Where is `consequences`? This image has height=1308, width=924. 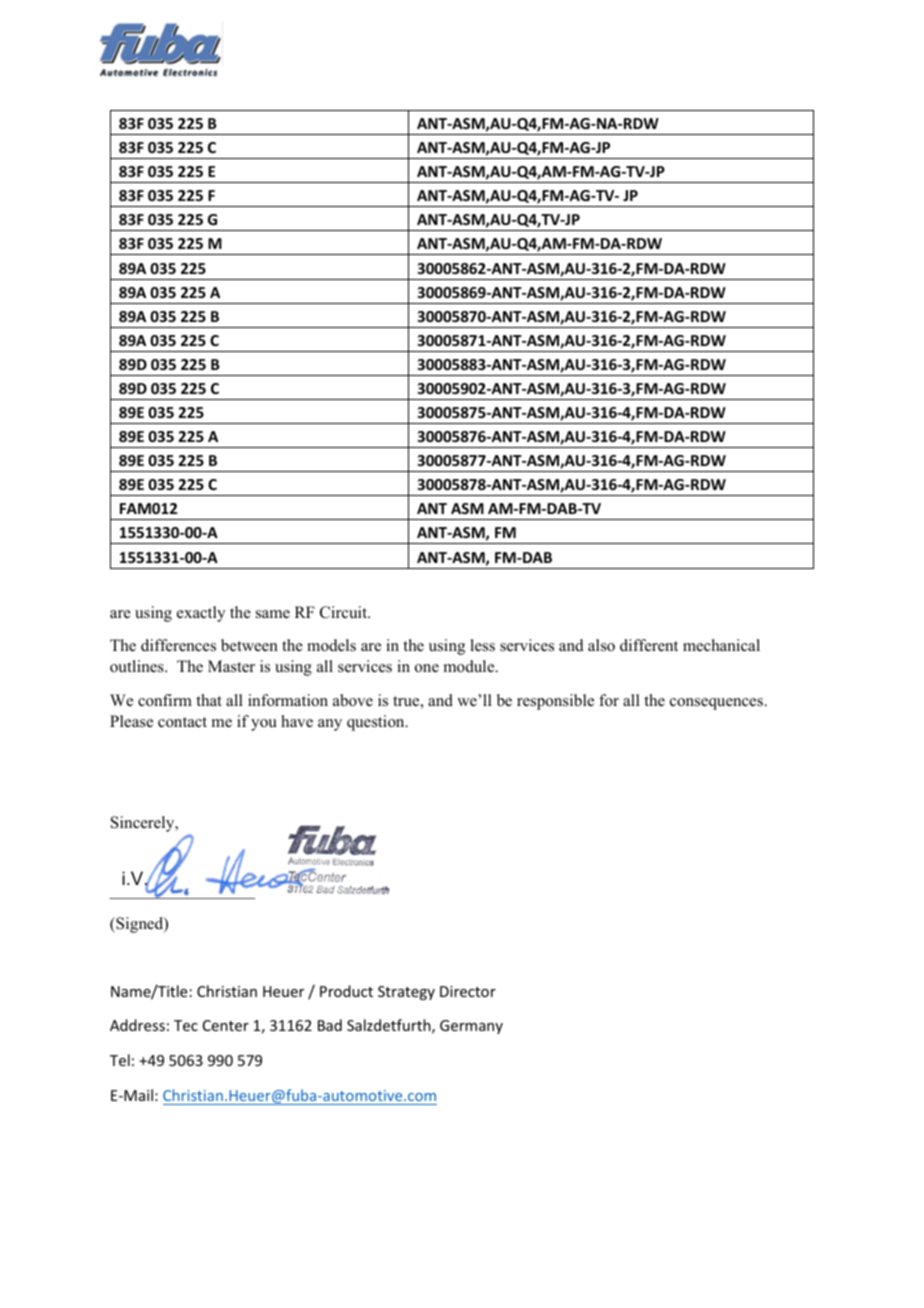
consequences is located at coordinates (717, 704).
